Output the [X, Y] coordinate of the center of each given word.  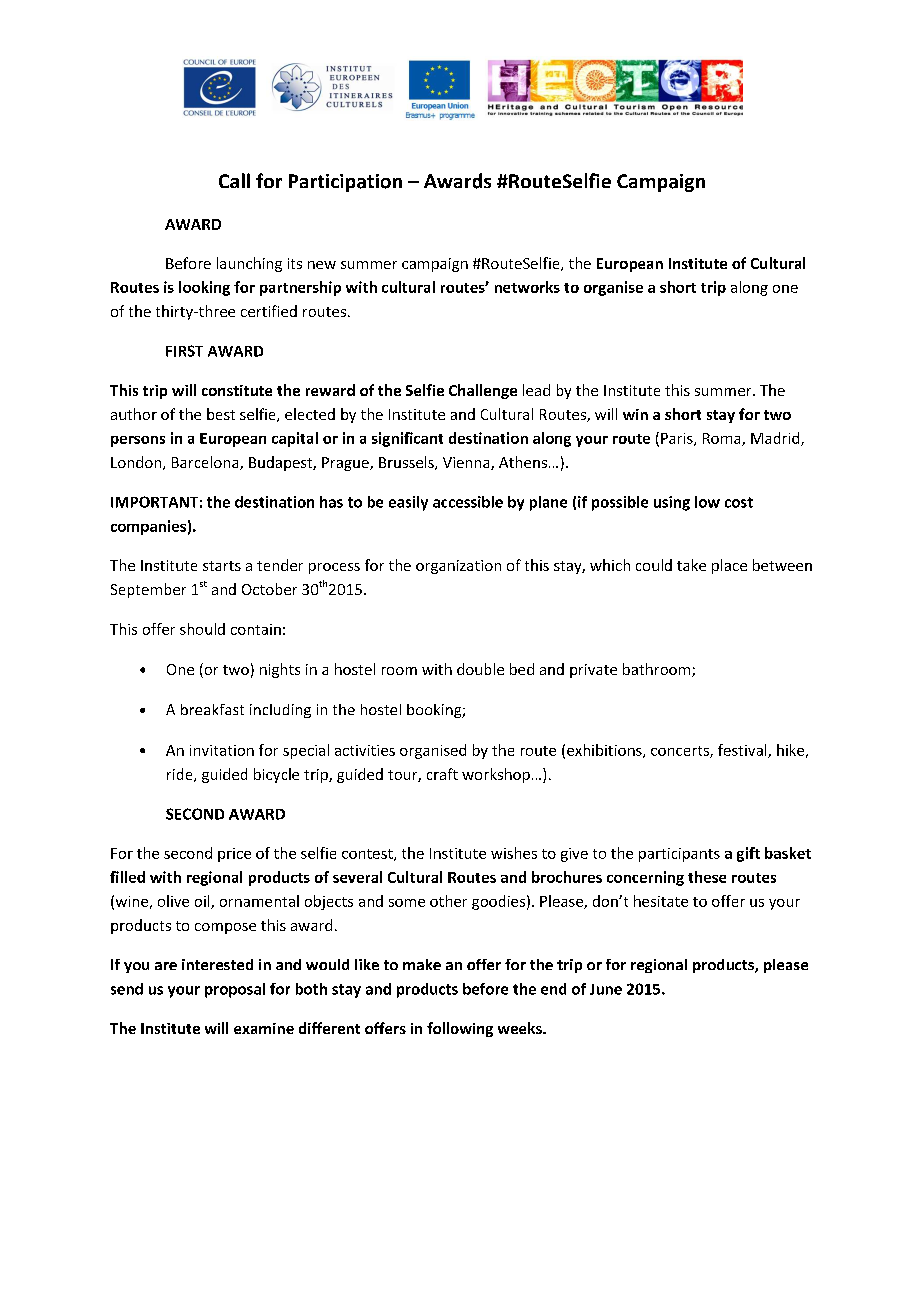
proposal [235, 990]
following [460, 1029]
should [202, 629]
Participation [345, 183]
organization [458, 567]
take [691, 565]
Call [234, 180]
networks [527, 287]
